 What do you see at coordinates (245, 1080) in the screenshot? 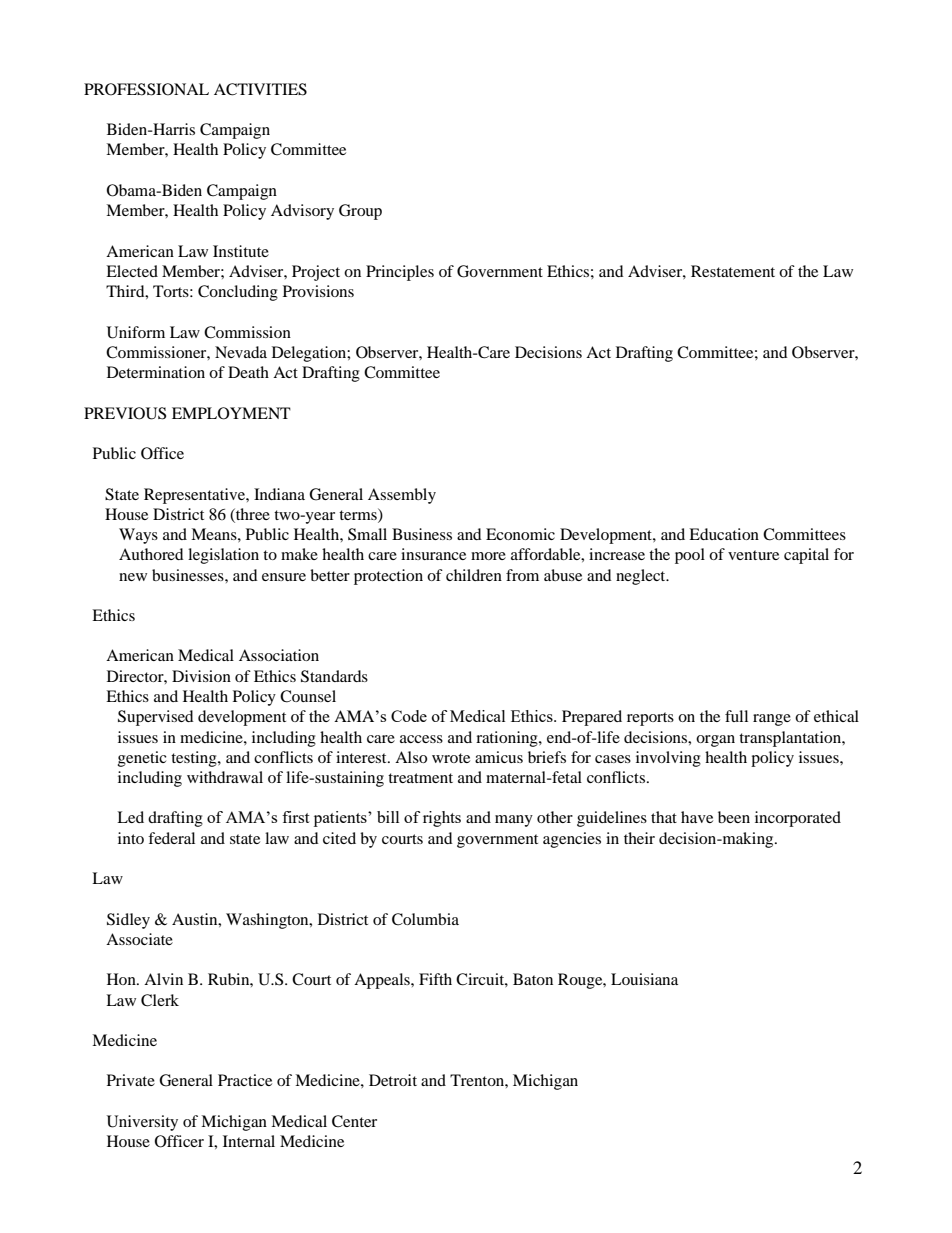
I see `Practice` at bounding box center [245, 1080].
